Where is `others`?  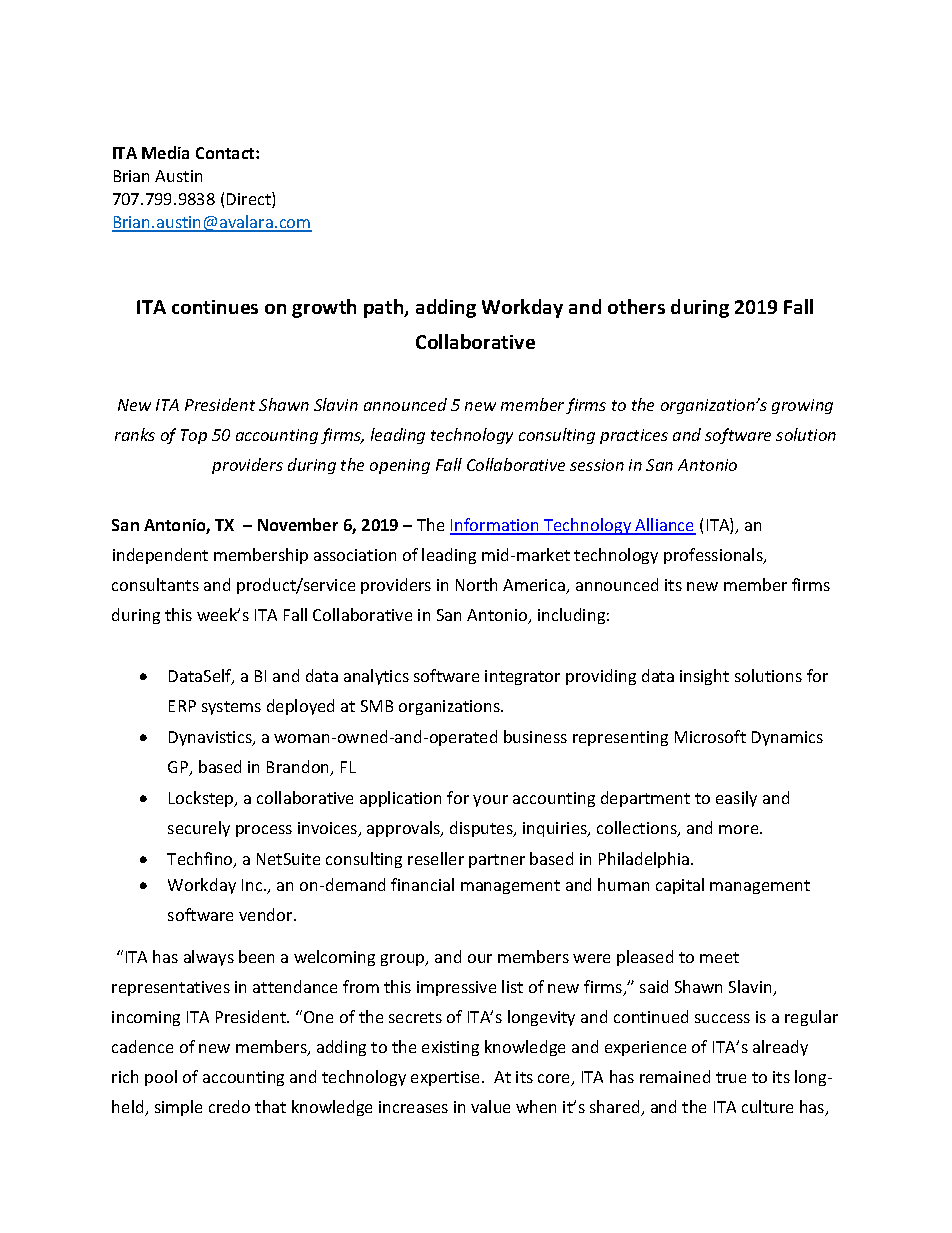 others is located at coordinates (636, 306).
